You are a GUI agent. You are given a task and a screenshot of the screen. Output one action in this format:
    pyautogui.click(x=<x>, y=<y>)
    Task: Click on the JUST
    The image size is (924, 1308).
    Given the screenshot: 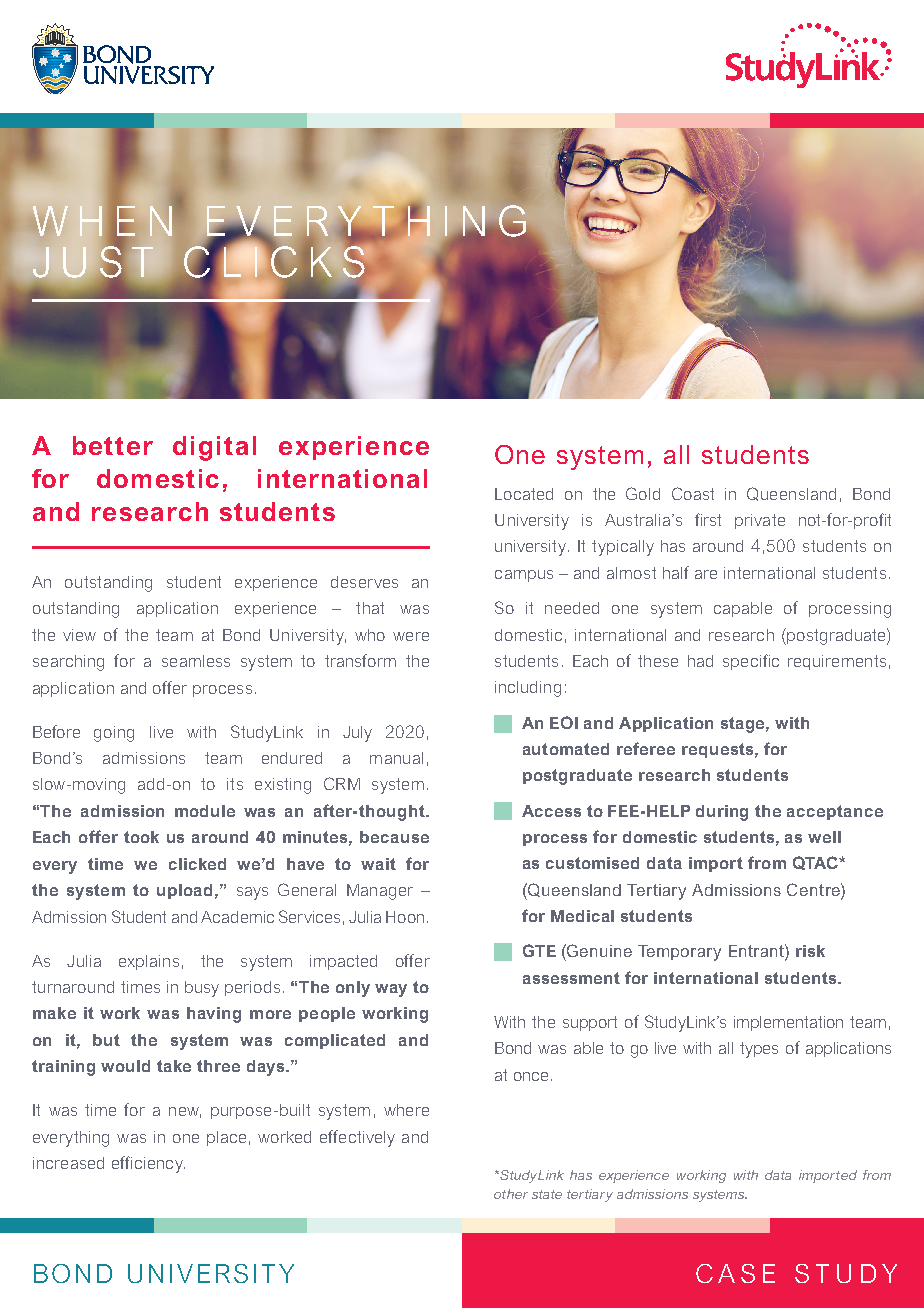 What is the action you would take?
    pyautogui.click(x=93, y=262)
